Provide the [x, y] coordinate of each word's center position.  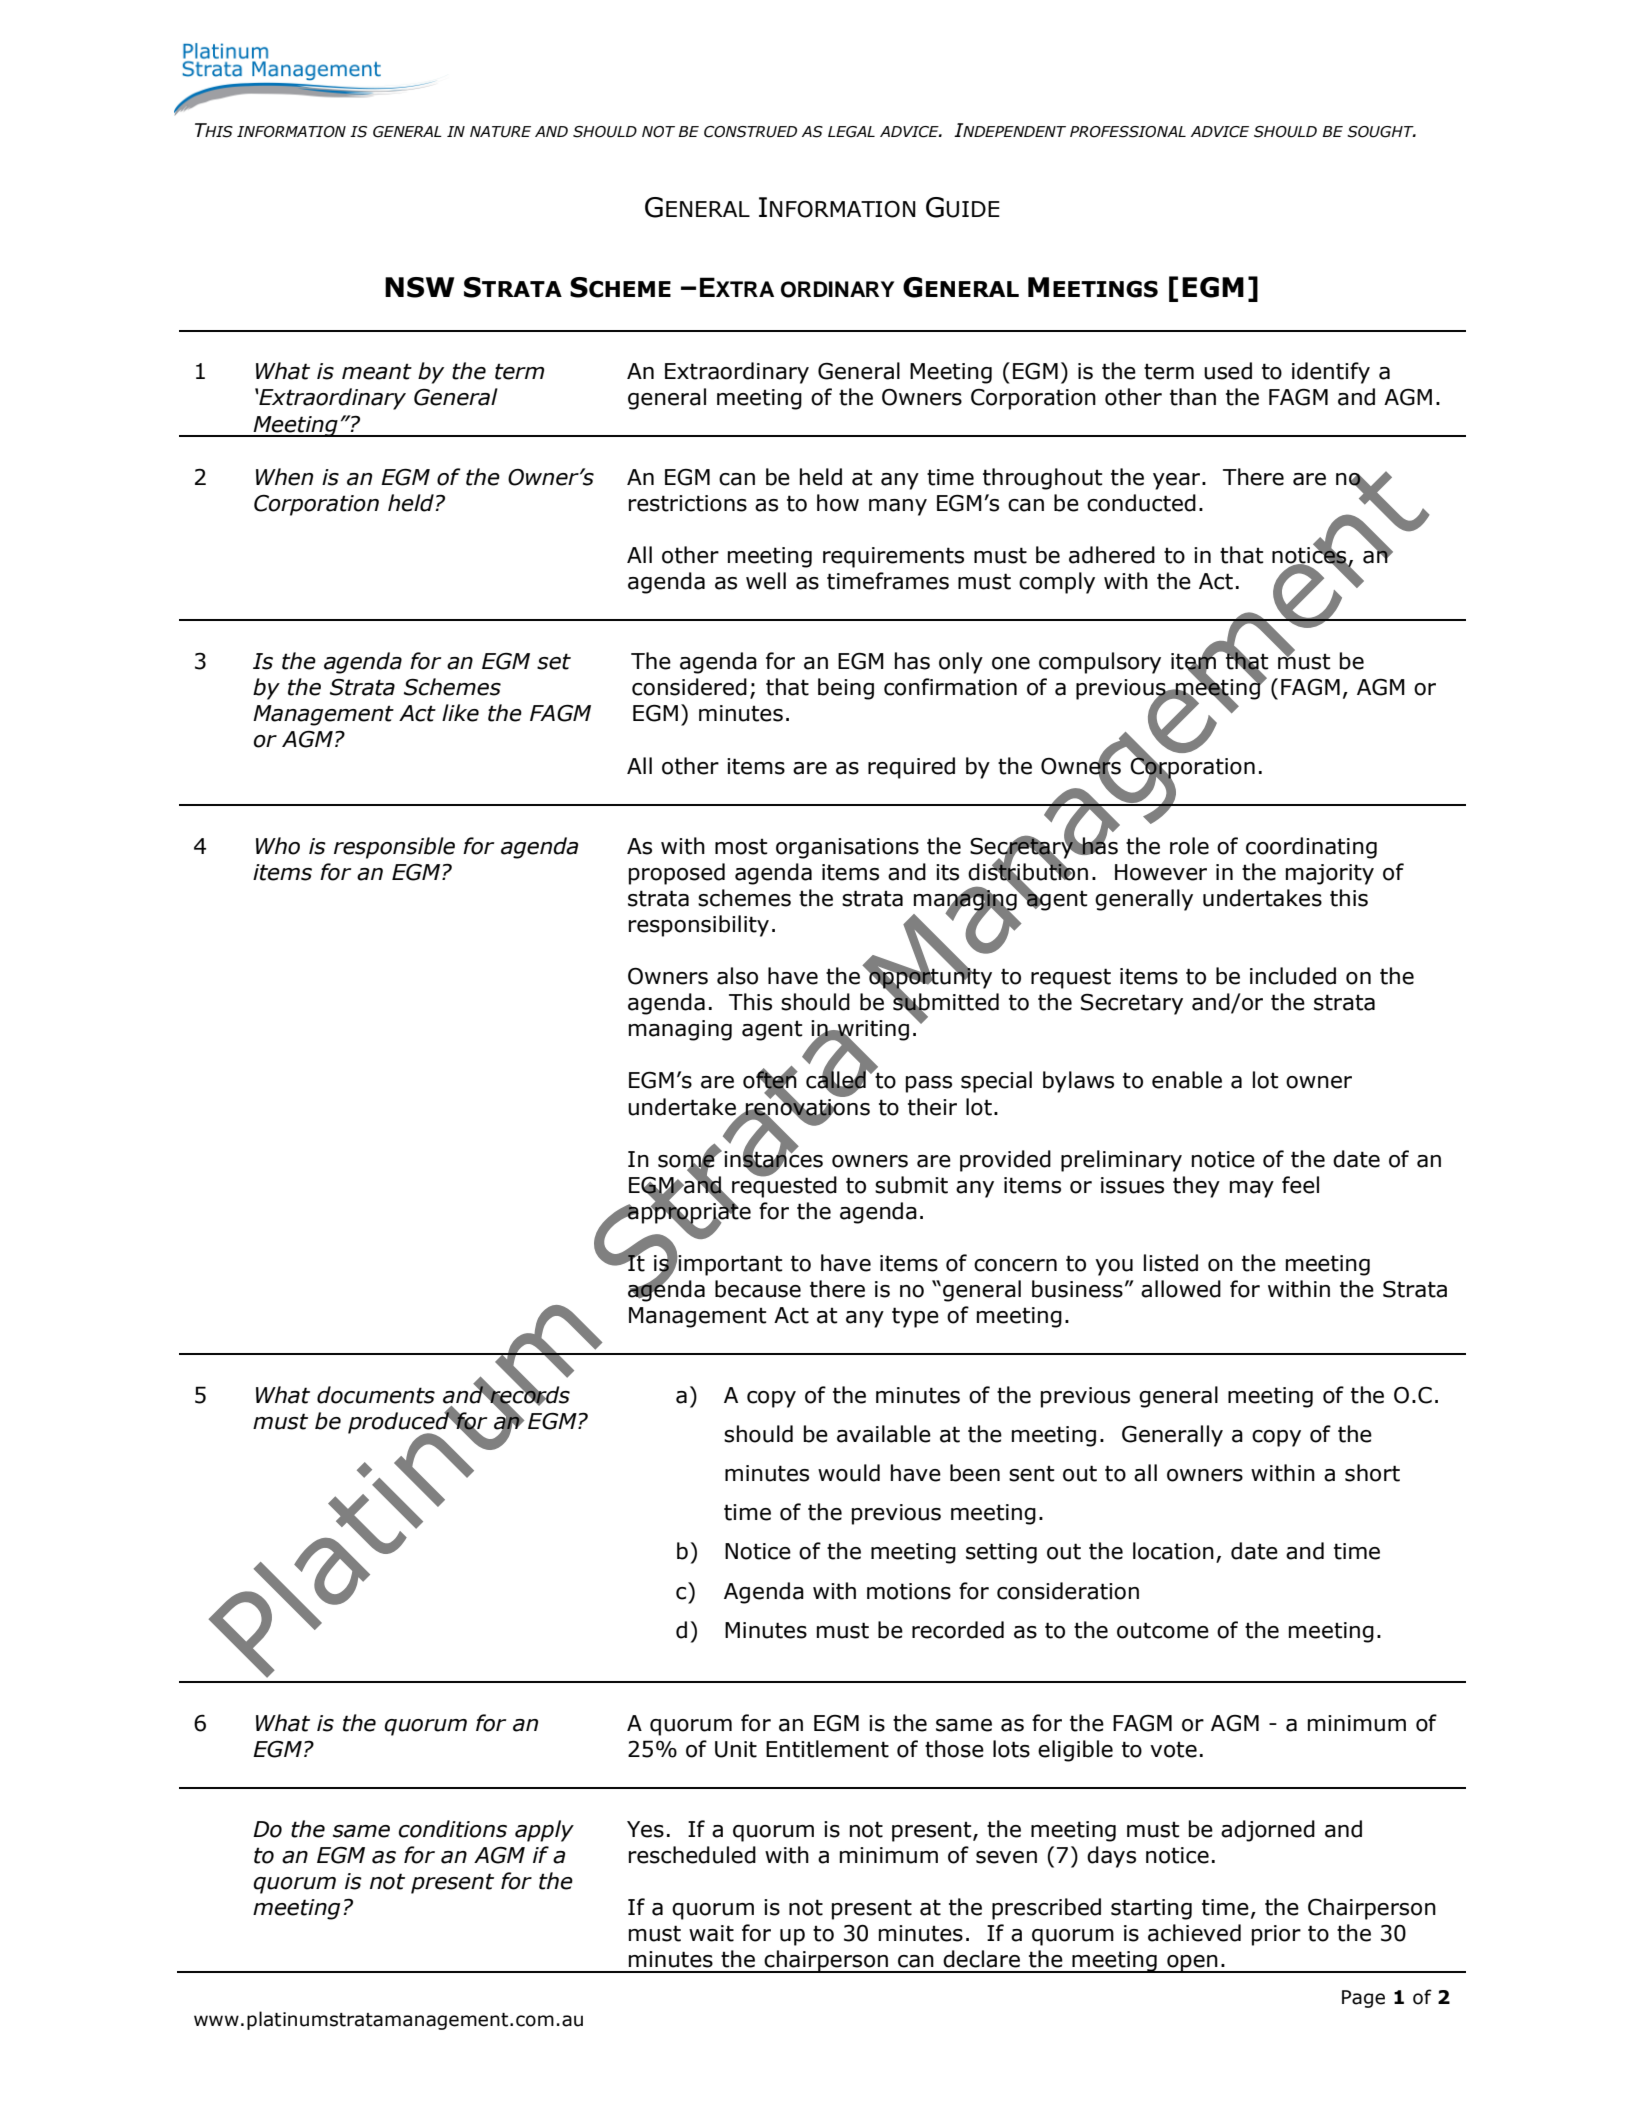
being [846, 689]
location [1173, 1551]
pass [929, 1084]
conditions [453, 1829]
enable [1187, 1080]
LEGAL [851, 132]
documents [376, 1395]
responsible [394, 848]
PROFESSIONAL [1128, 132]
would [849, 1473]
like [460, 713]
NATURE [500, 132]
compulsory [1100, 663]
